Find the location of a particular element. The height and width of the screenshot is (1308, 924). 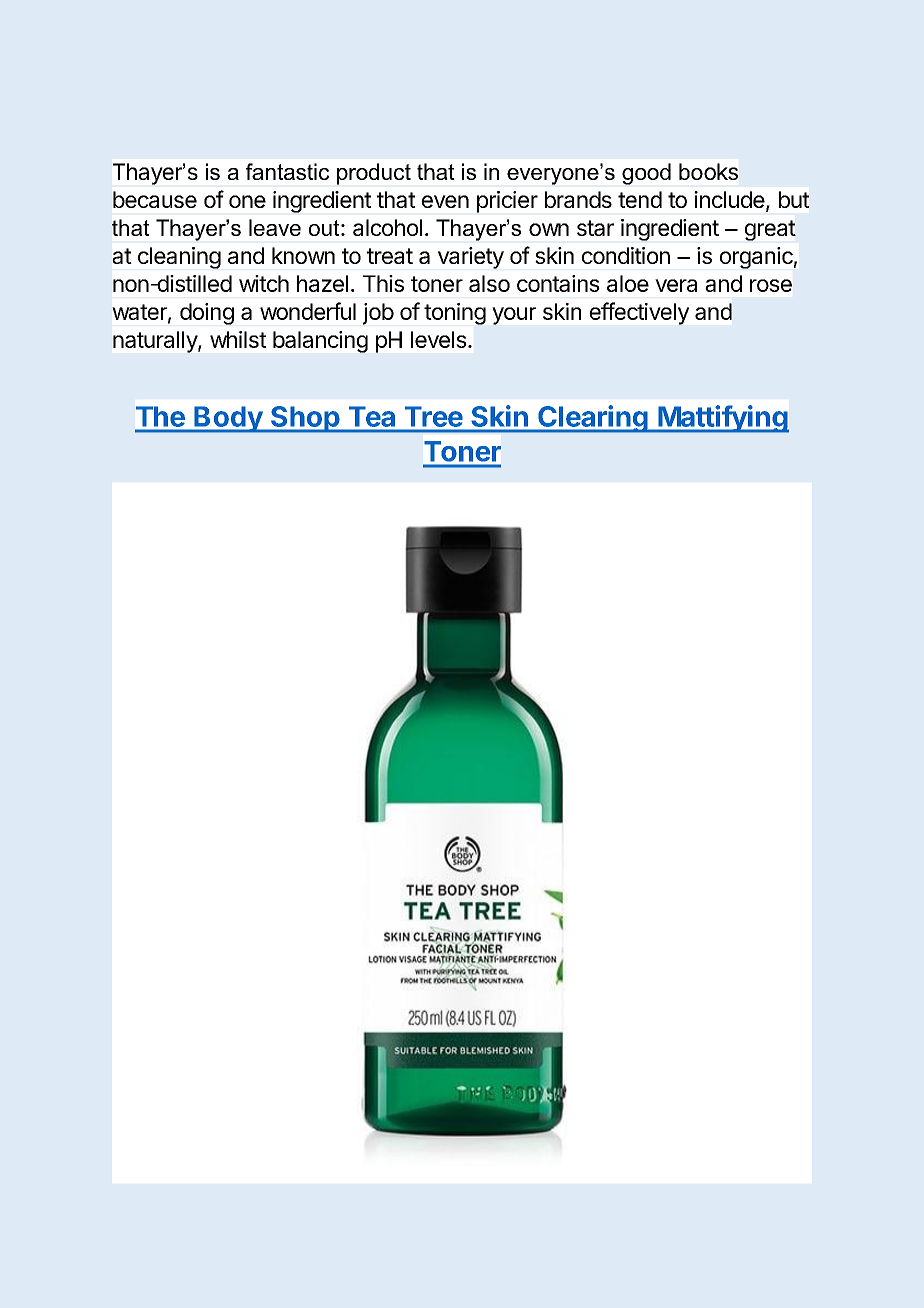

fantastic is located at coordinates (287, 171).
